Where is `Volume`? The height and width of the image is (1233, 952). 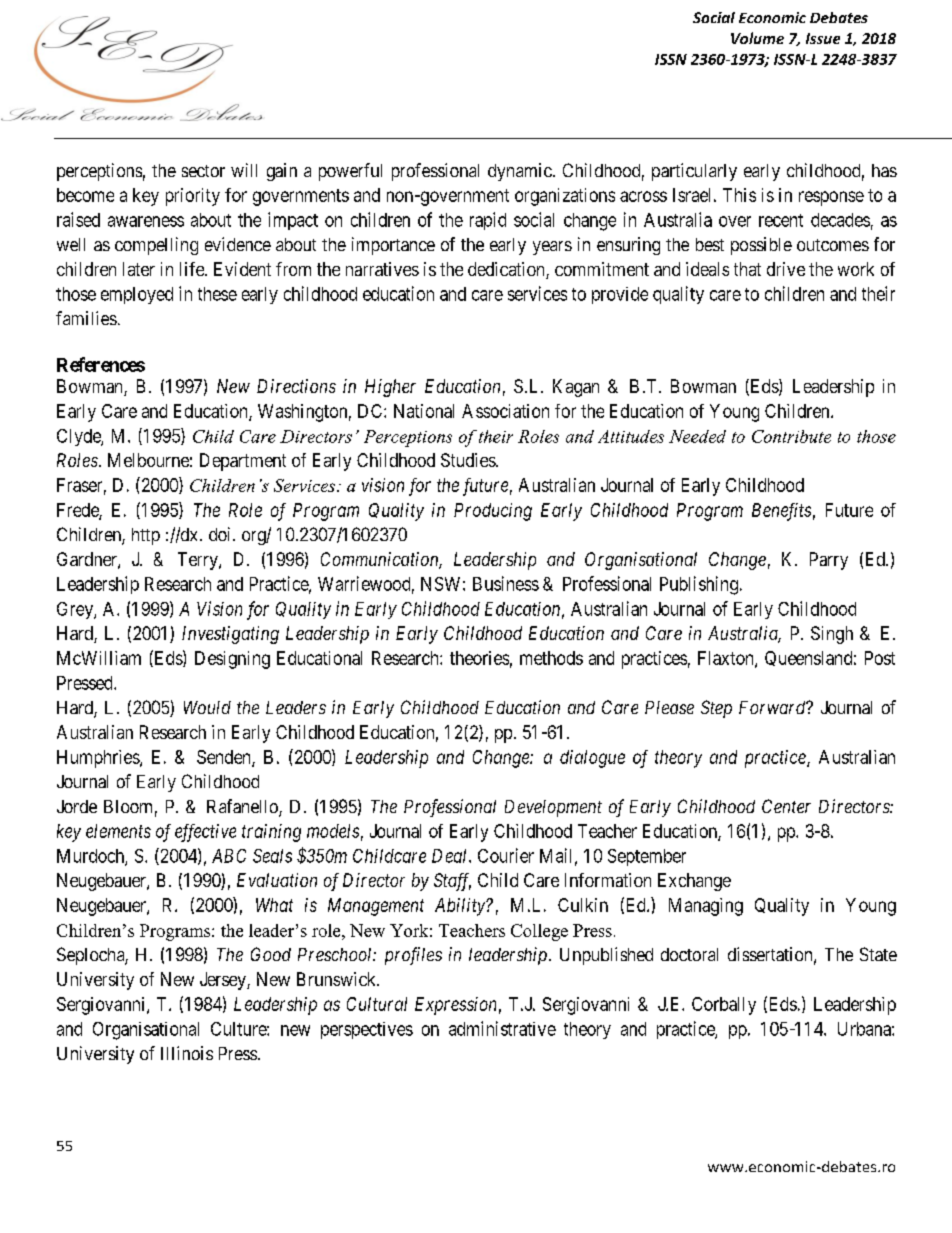
Volume is located at coordinates (757, 38).
